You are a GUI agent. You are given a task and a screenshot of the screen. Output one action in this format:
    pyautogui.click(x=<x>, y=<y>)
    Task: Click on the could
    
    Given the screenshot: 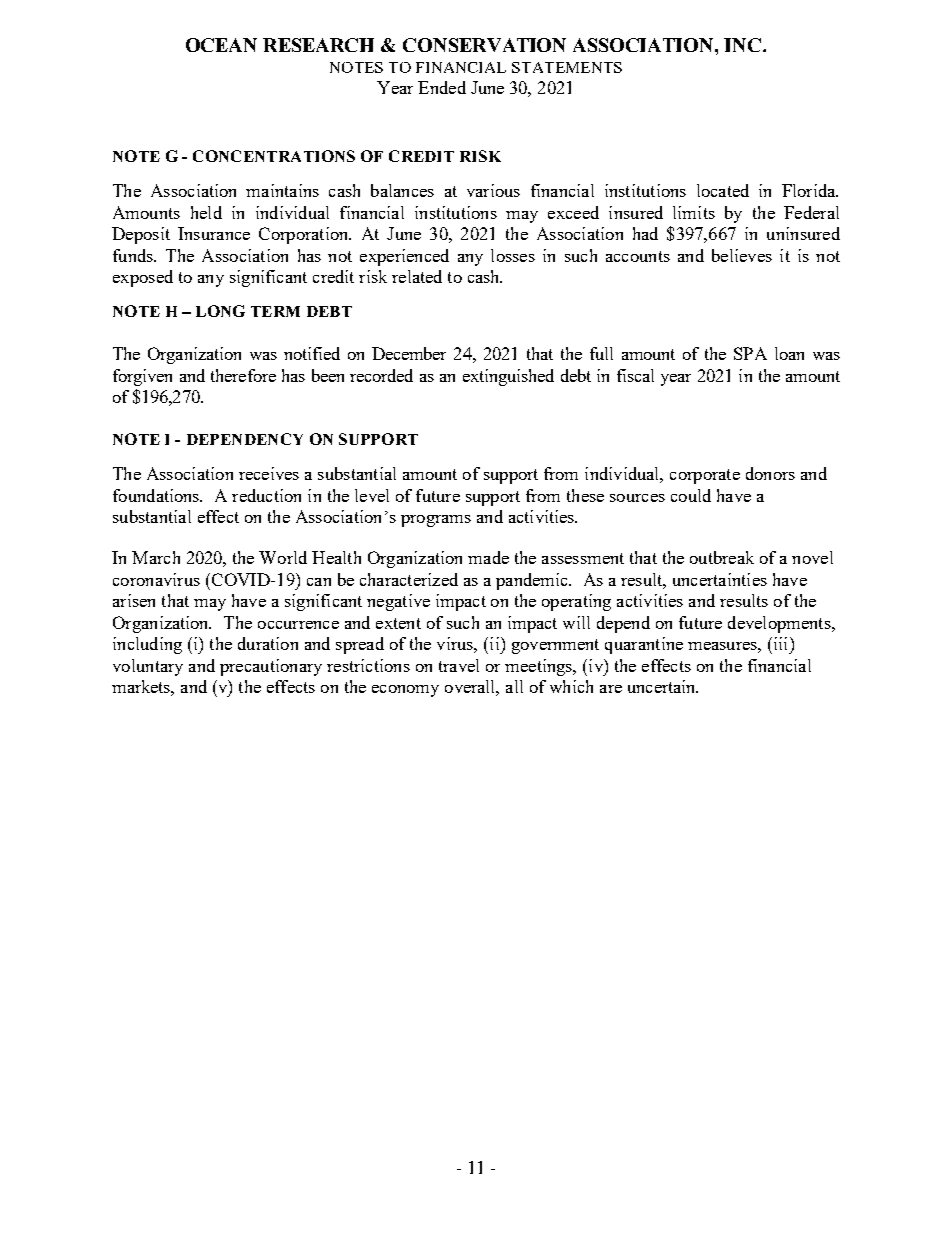 What is the action you would take?
    pyautogui.click(x=691, y=495)
